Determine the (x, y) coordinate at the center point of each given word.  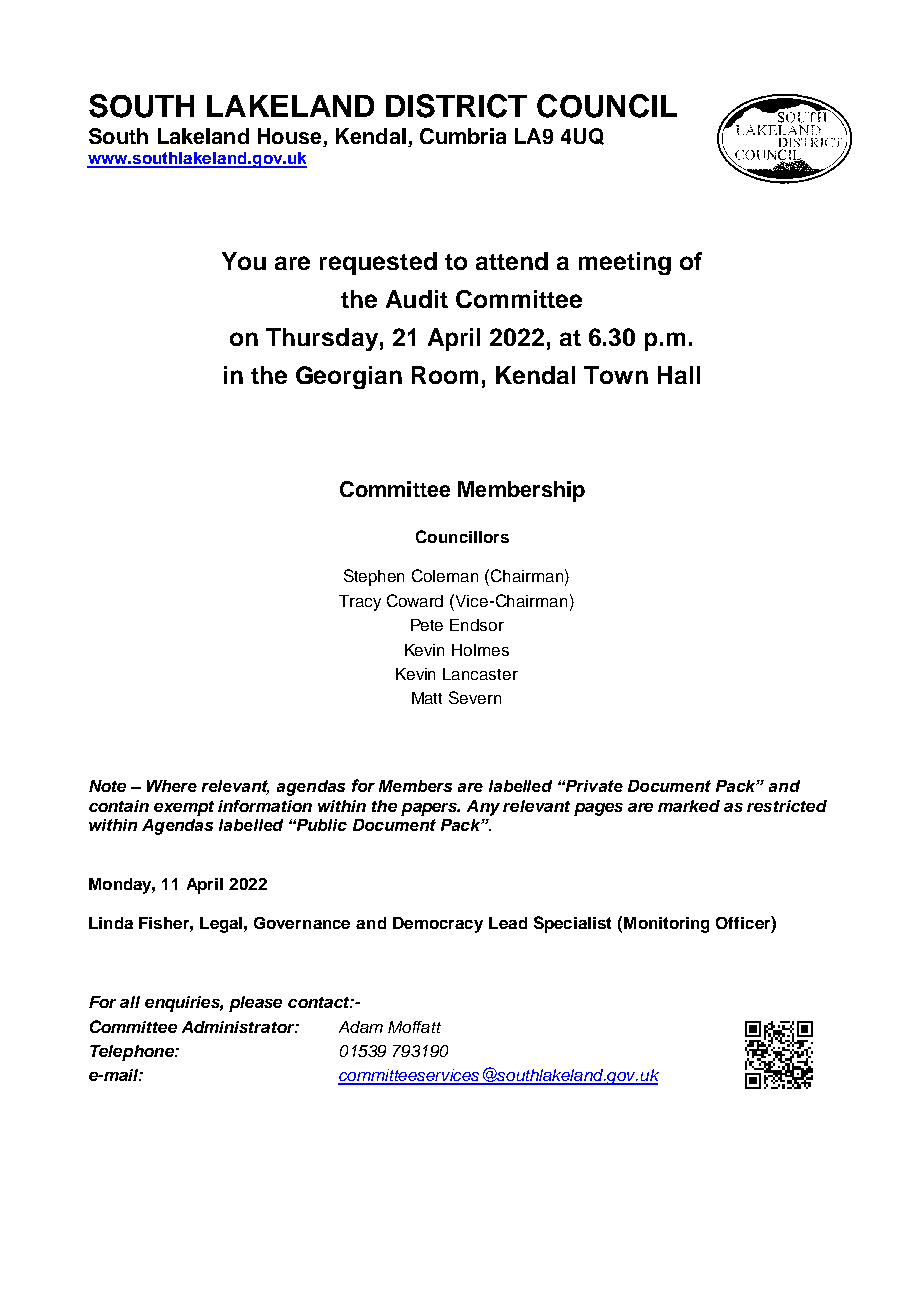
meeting (625, 263)
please (255, 1004)
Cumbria (463, 136)
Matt (427, 698)
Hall (679, 375)
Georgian (349, 377)
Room (445, 375)
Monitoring (666, 925)
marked (689, 806)
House (291, 137)
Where (172, 786)
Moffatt (414, 1027)
